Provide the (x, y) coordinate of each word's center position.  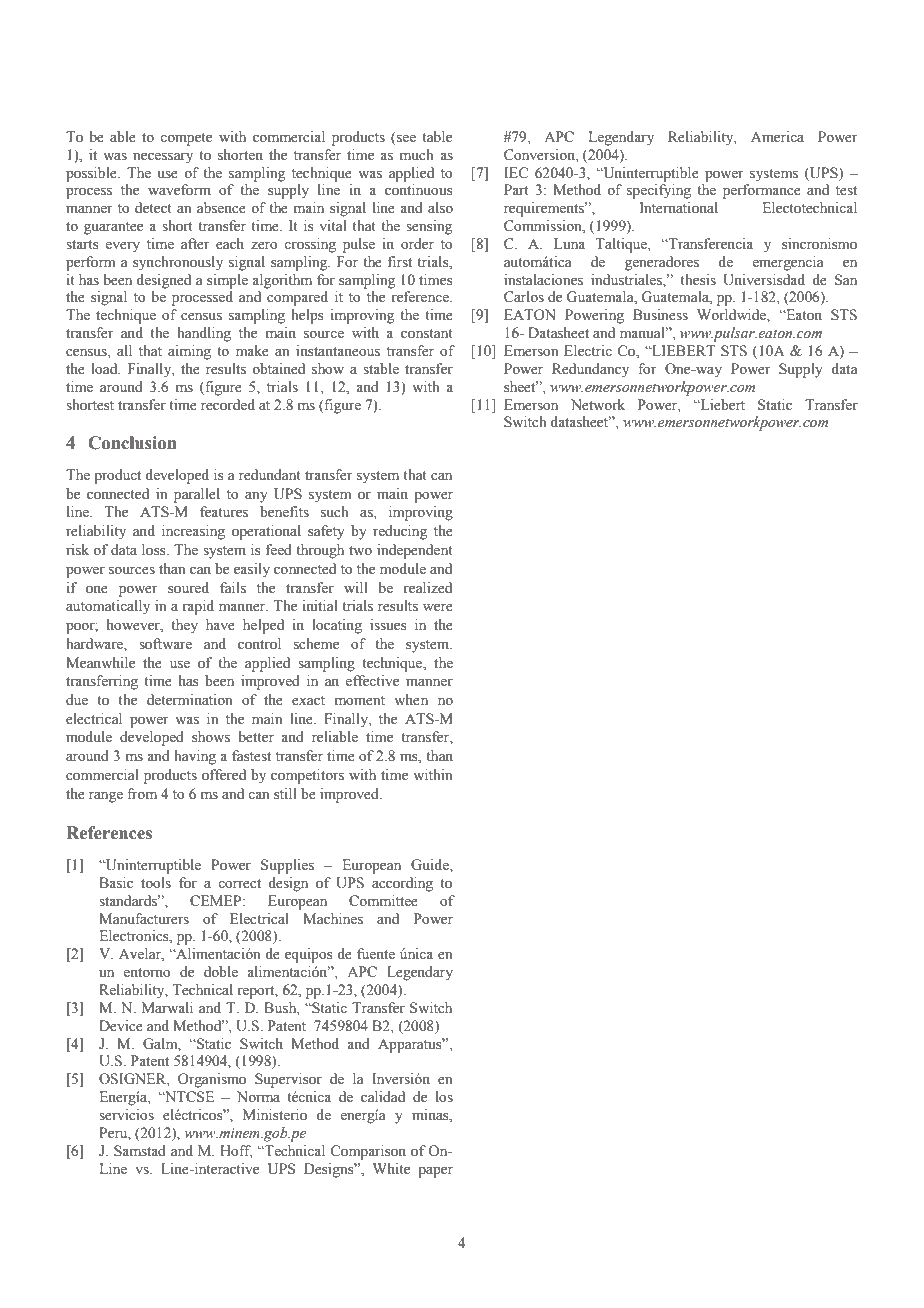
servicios (126, 1115)
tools (156, 882)
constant (427, 334)
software (165, 644)
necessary (163, 158)
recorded (228, 405)
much (417, 154)
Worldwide (732, 316)
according (402, 884)
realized (428, 588)
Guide (431, 866)
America (777, 136)
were (438, 607)
